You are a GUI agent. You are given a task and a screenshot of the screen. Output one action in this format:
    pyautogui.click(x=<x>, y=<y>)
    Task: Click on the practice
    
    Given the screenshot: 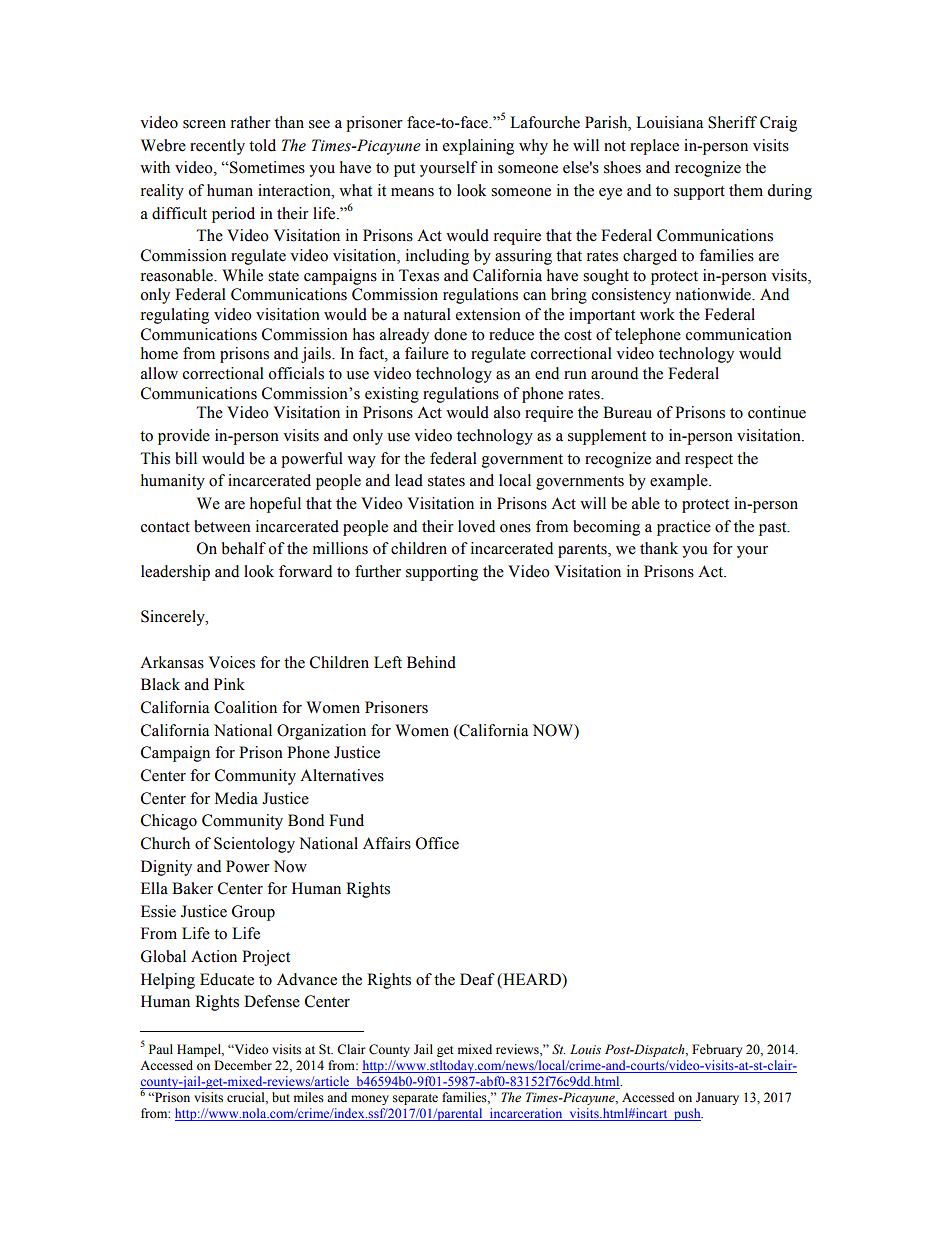 What is the action you would take?
    pyautogui.click(x=684, y=528)
